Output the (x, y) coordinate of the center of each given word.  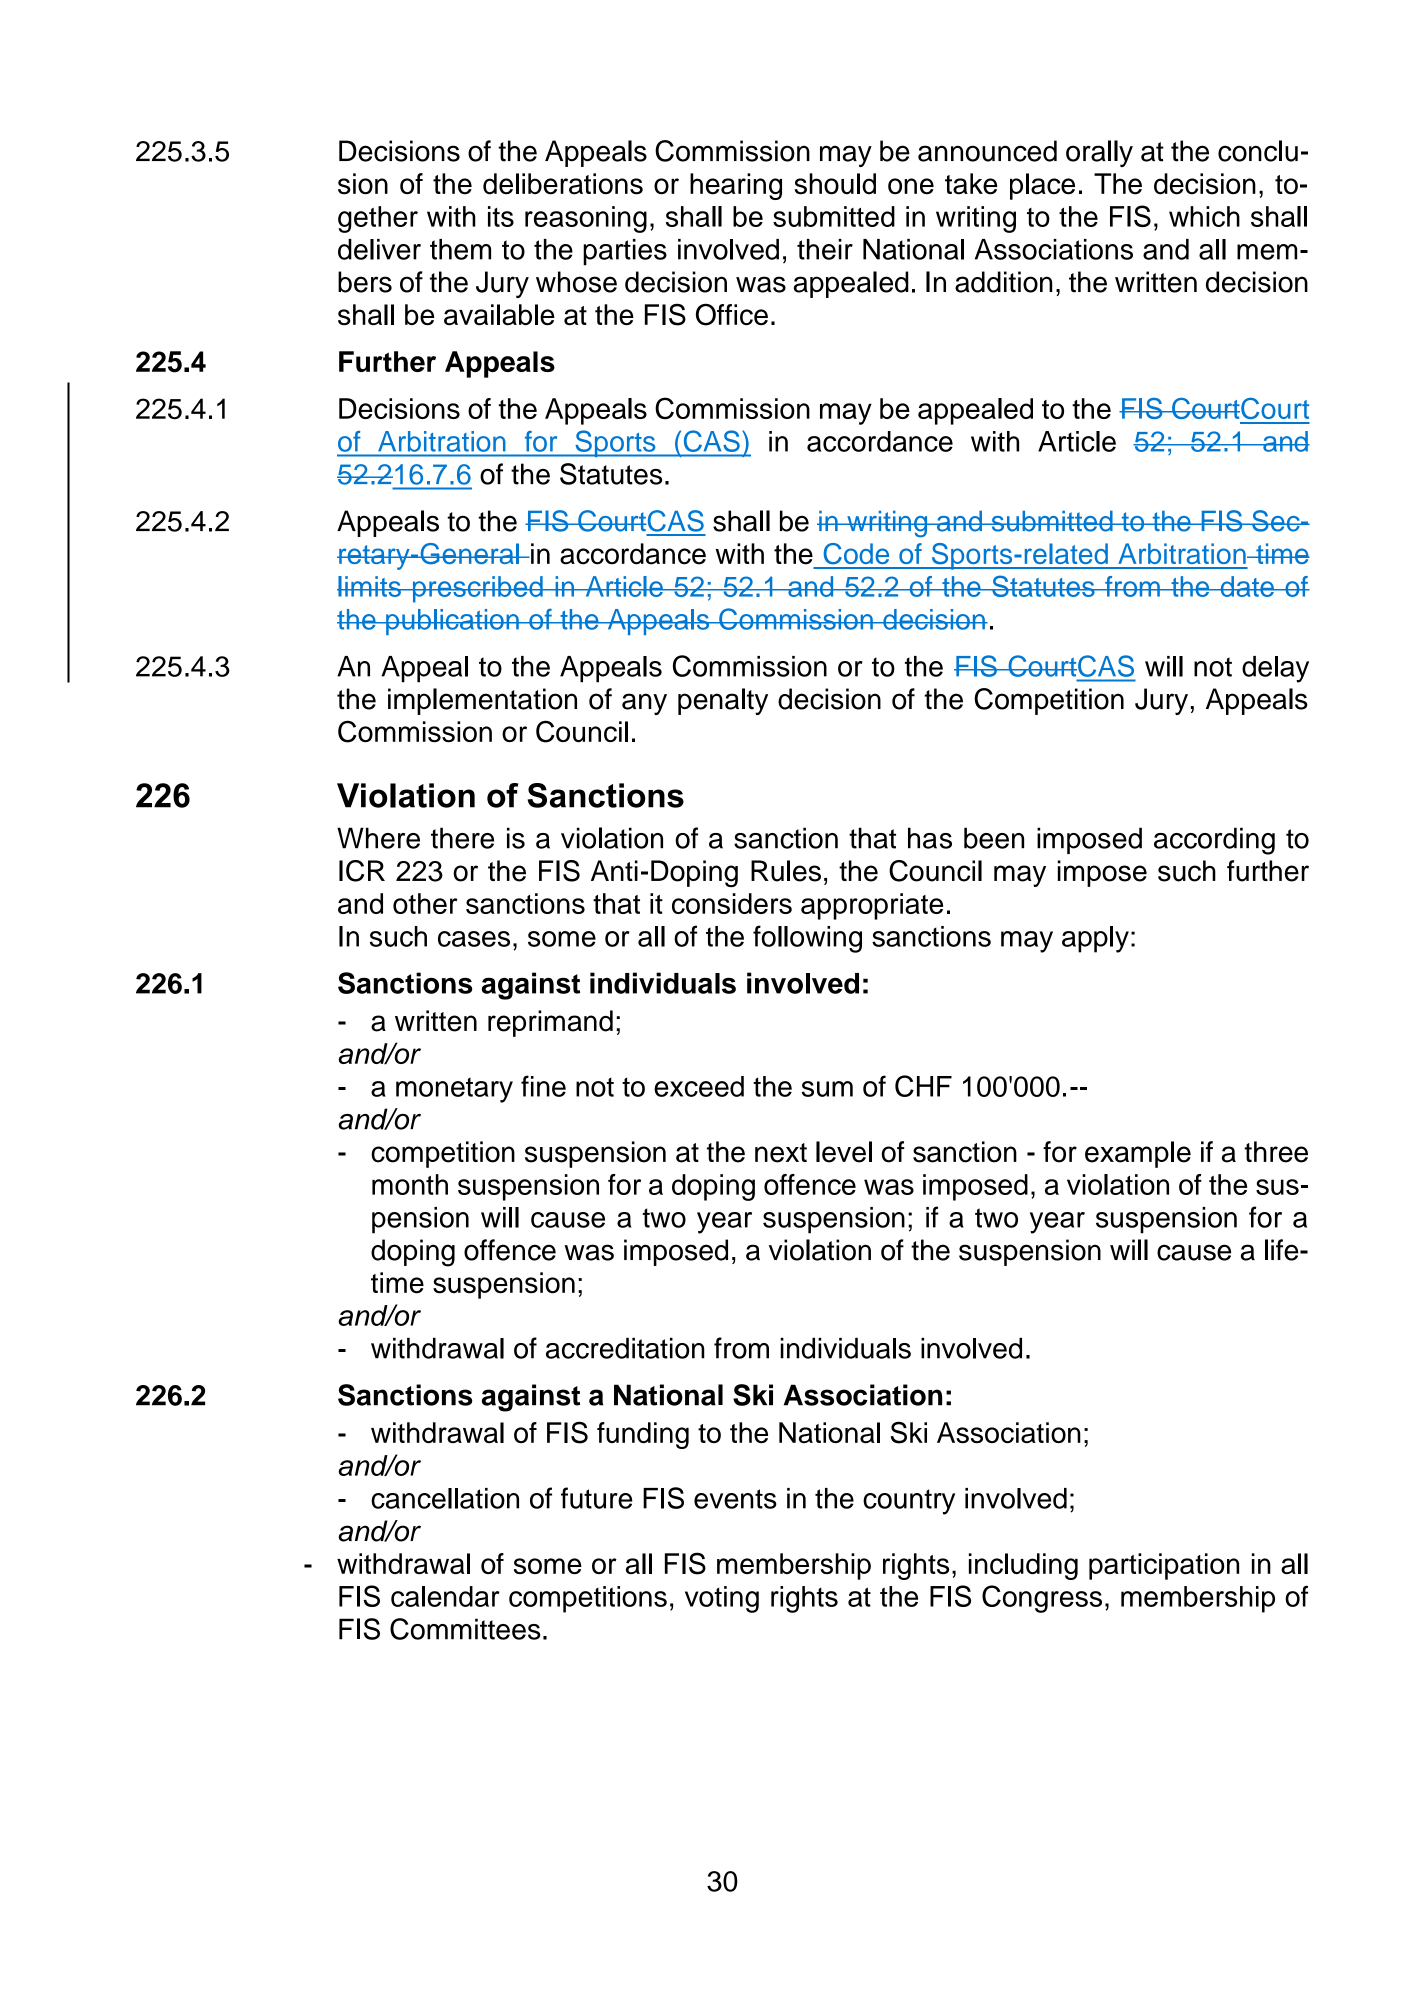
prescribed (477, 589)
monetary (454, 1090)
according (1214, 841)
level (844, 1152)
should (835, 184)
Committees (465, 1629)
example (1138, 1154)
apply (1095, 939)
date (1247, 586)
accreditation (625, 1348)
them (460, 249)
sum (827, 1089)
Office (732, 314)
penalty (723, 701)
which (1204, 216)
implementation (482, 701)
